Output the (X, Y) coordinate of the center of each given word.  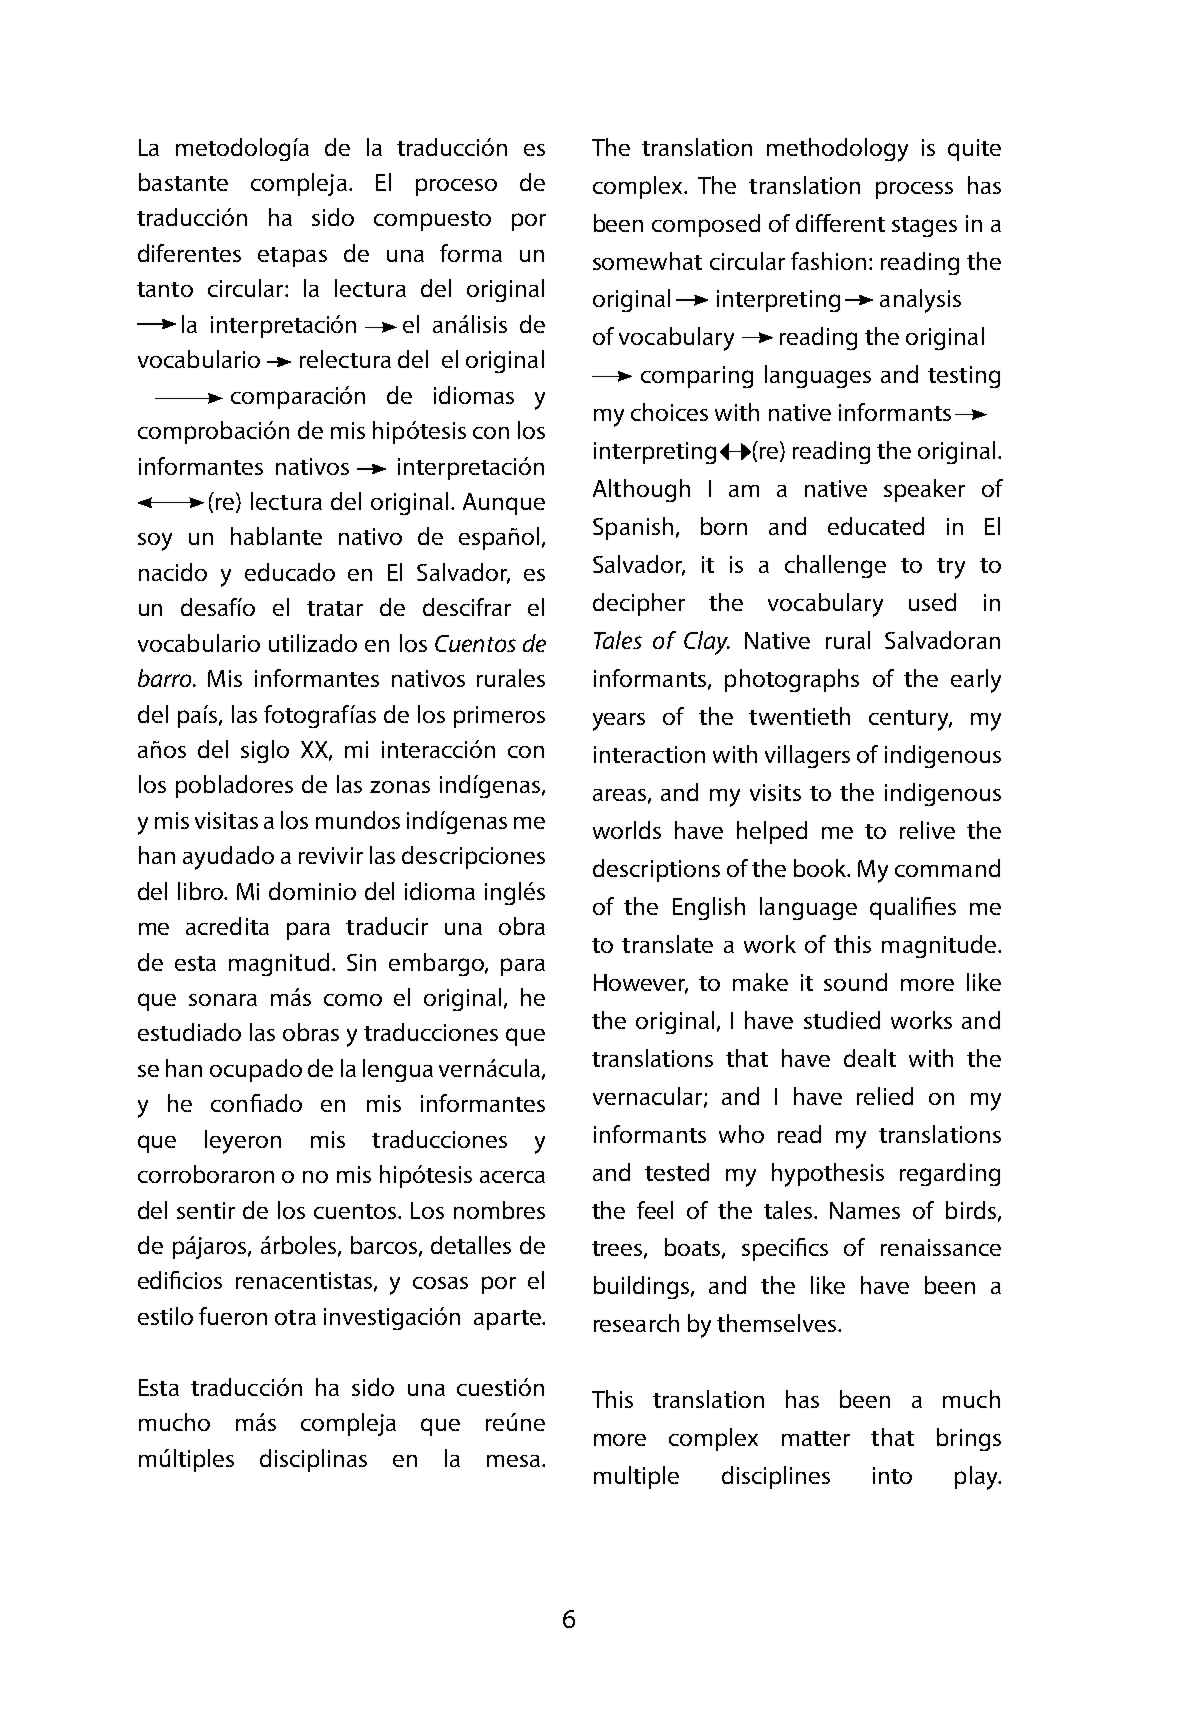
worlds (627, 830)
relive (927, 830)
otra (295, 1317)
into (892, 1475)
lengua (398, 1070)
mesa (513, 1461)
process (914, 190)
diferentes (189, 253)
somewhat (647, 261)
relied (885, 1096)
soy (155, 542)
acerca (512, 1177)
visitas (226, 820)
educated (876, 526)
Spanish (633, 528)
